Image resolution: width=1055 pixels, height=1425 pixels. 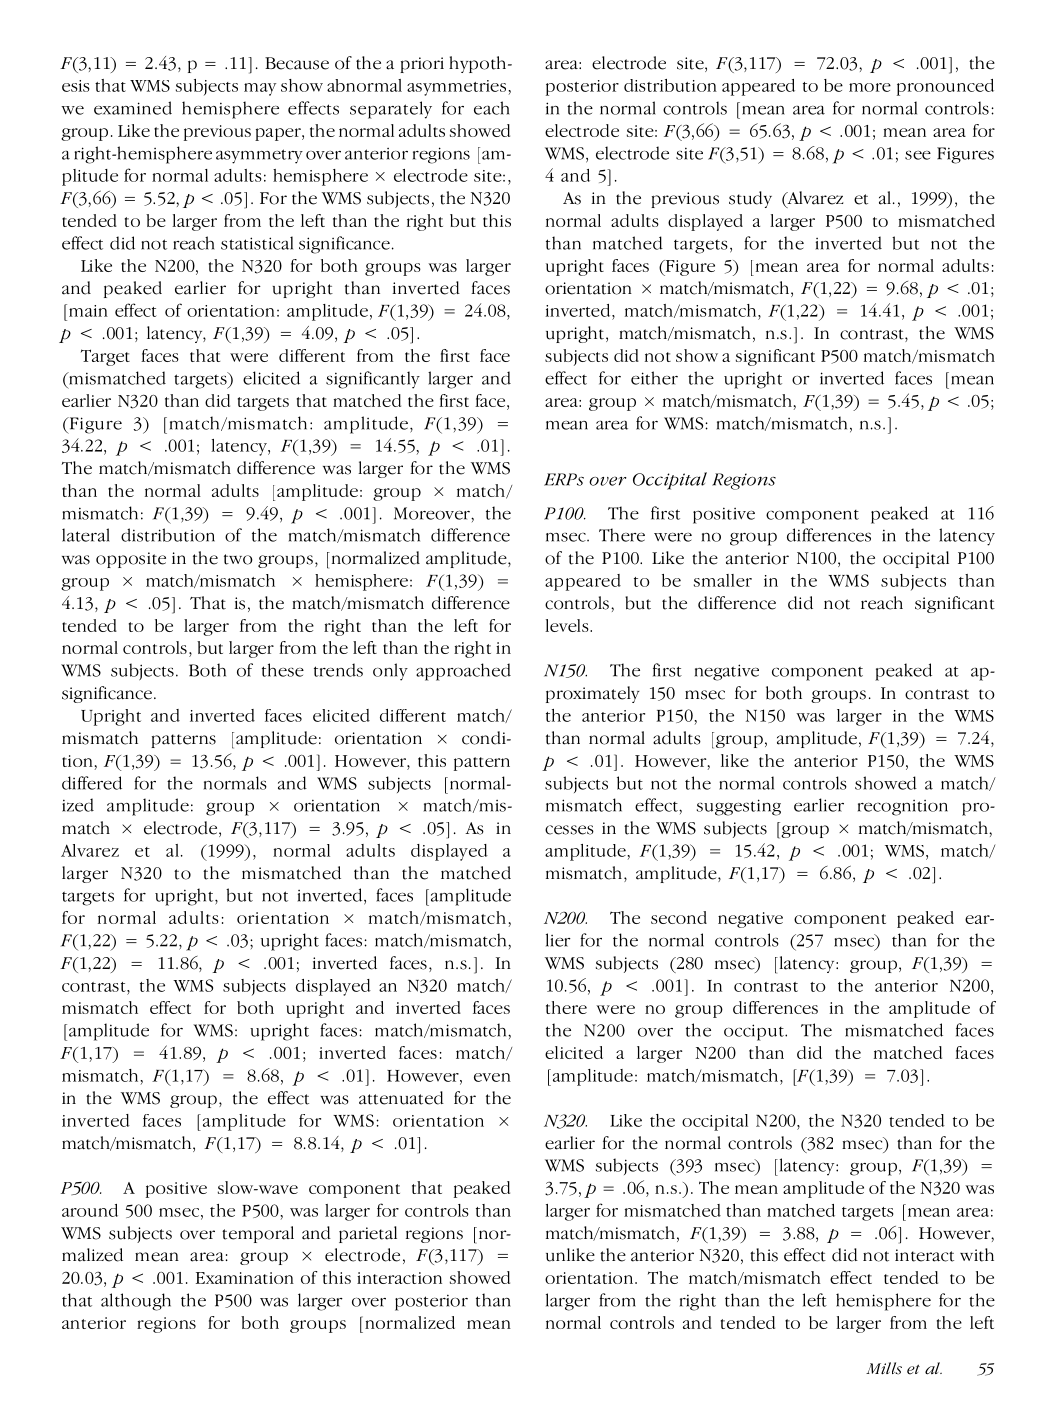 I want to click on occiput, so click(x=755, y=1032).
